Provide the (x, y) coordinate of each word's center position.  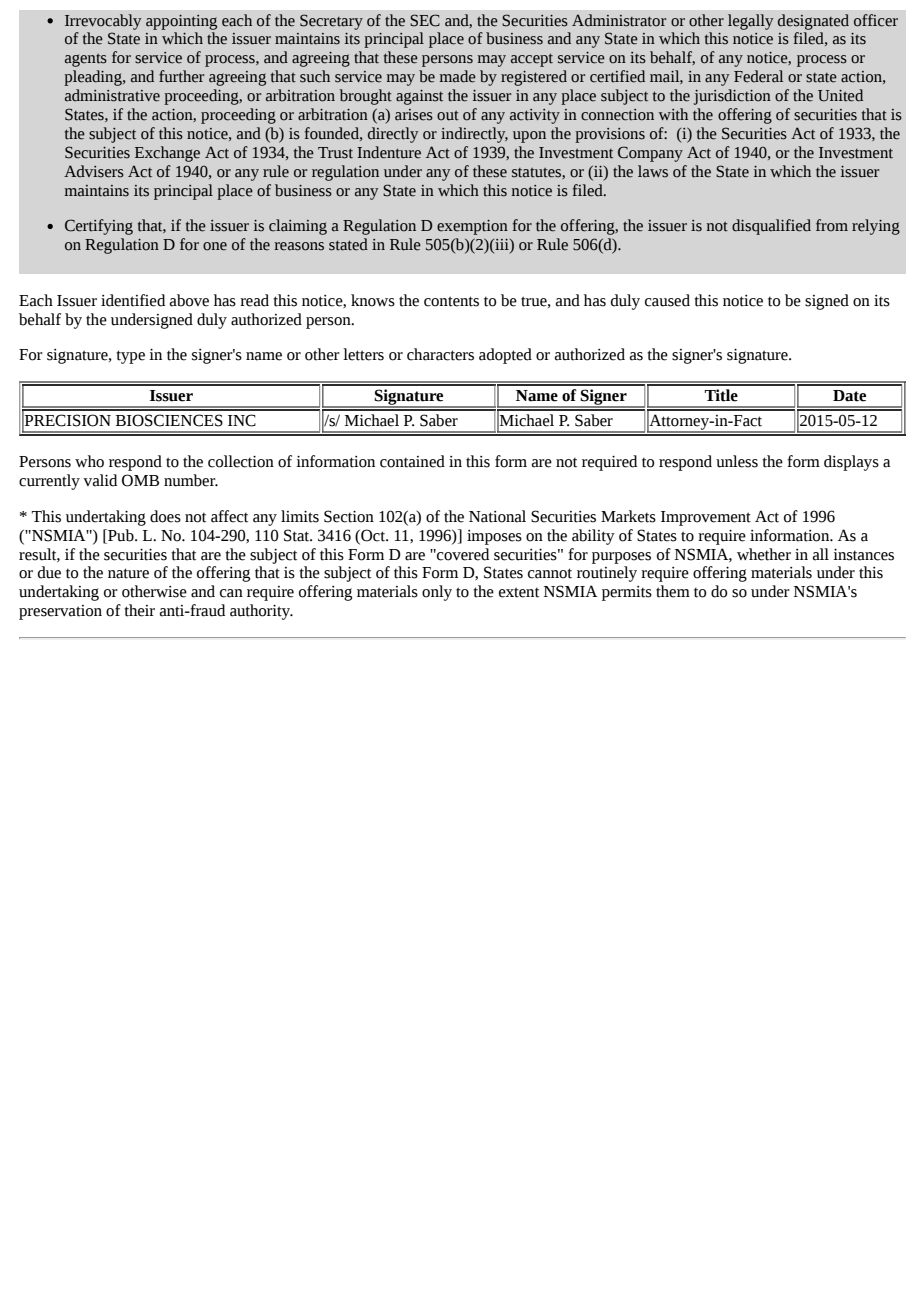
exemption (472, 227)
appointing (181, 22)
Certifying (99, 227)
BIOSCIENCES (169, 420)
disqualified (771, 227)
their (139, 610)
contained (412, 461)
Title (721, 395)
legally (751, 22)
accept (532, 60)
